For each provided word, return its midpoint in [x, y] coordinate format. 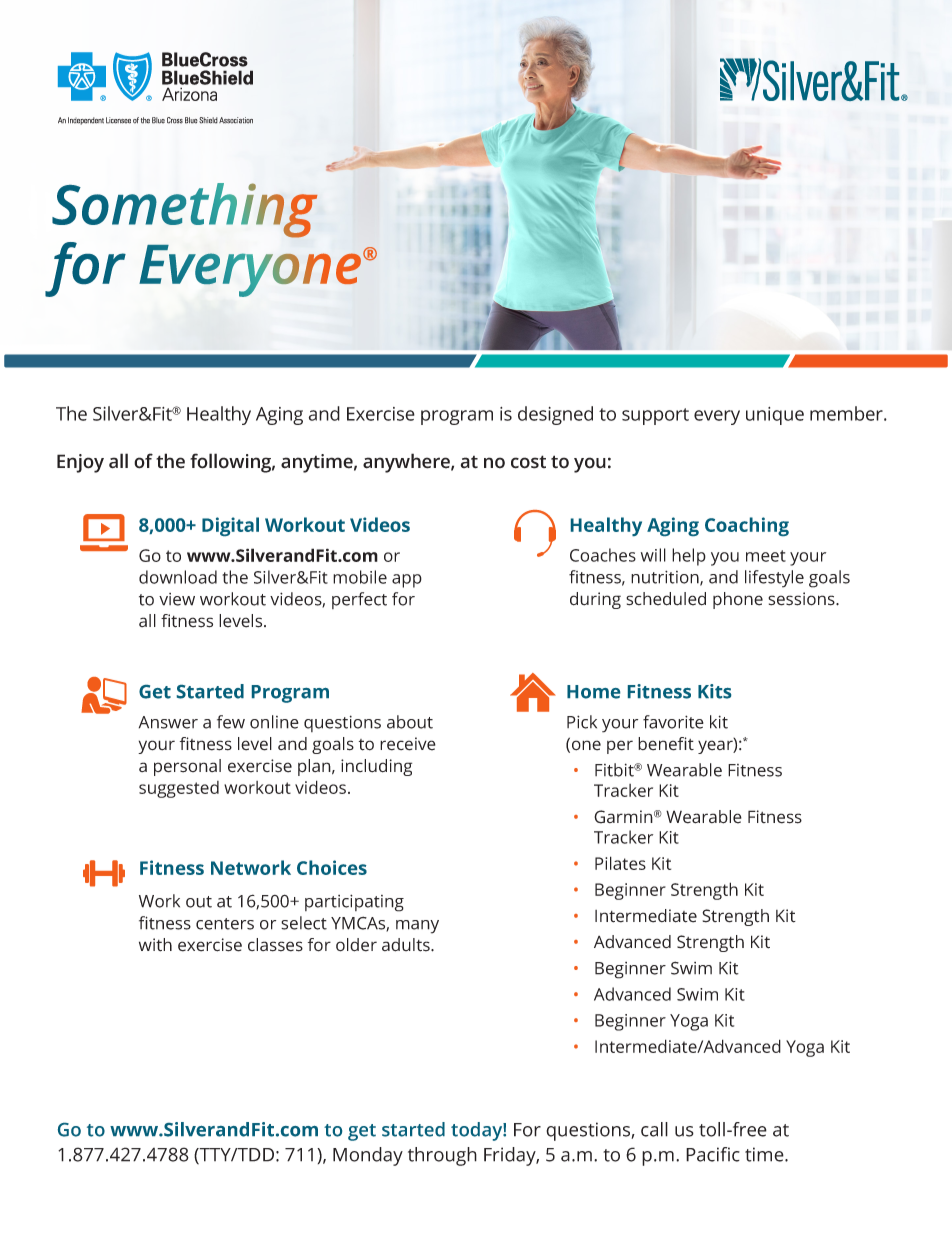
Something [185, 210]
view [177, 599]
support [655, 416]
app [407, 581]
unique [775, 416]
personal [187, 767]
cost [528, 462]
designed [555, 415]
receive [408, 744]
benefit [666, 744]
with [155, 945]
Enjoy [80, 463]
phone [738, 600]
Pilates [620, 863]
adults [407, 945]
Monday [368, 1156]
